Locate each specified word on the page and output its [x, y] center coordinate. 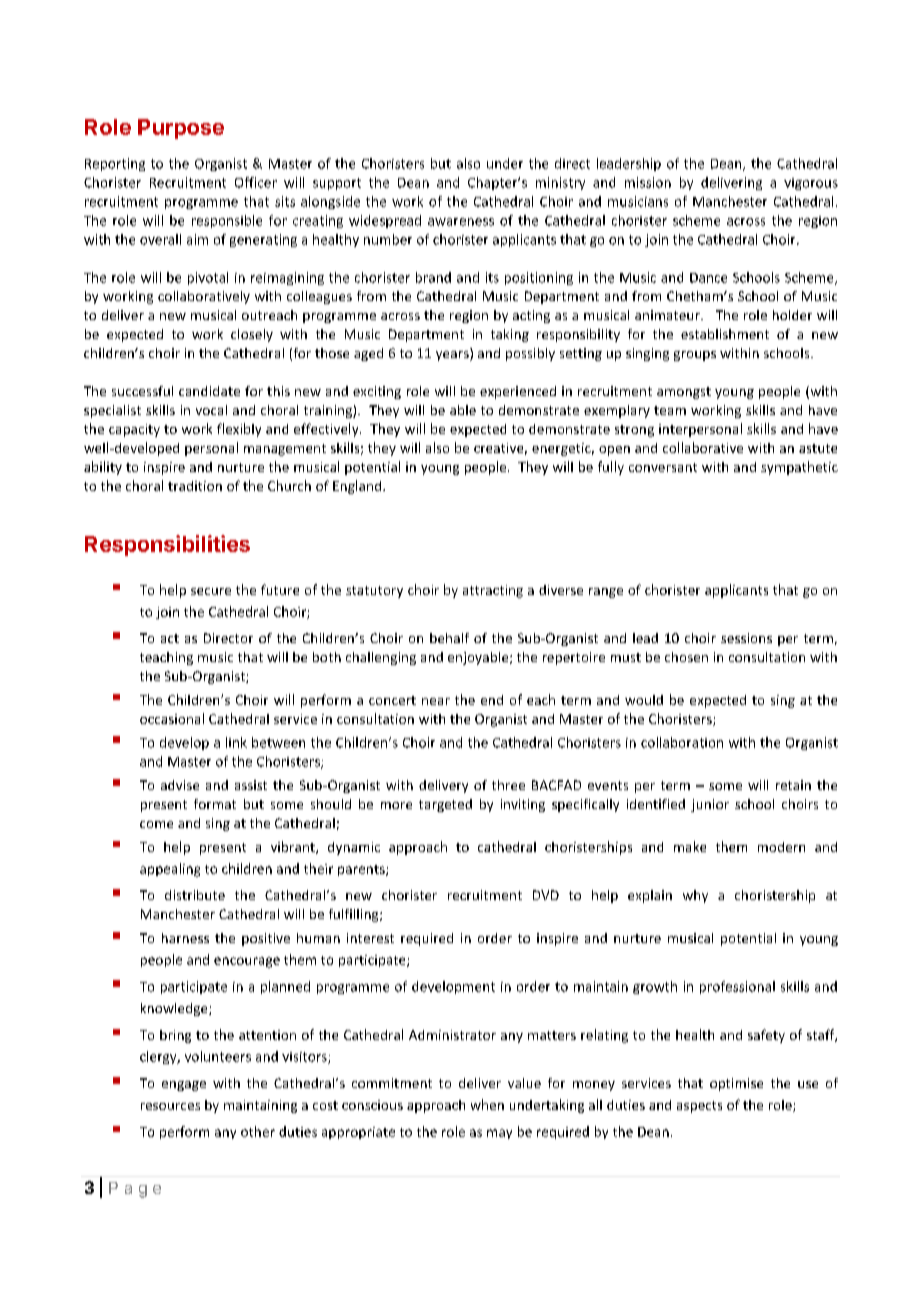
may [499, 1134]
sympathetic [799, 468]
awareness [461, 222]
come [156, 824]
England [358, 487]
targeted [445, 805]
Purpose [181, 129]
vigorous [811, 184]
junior [710, 805]
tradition [195, 486]
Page [135, 1190]
